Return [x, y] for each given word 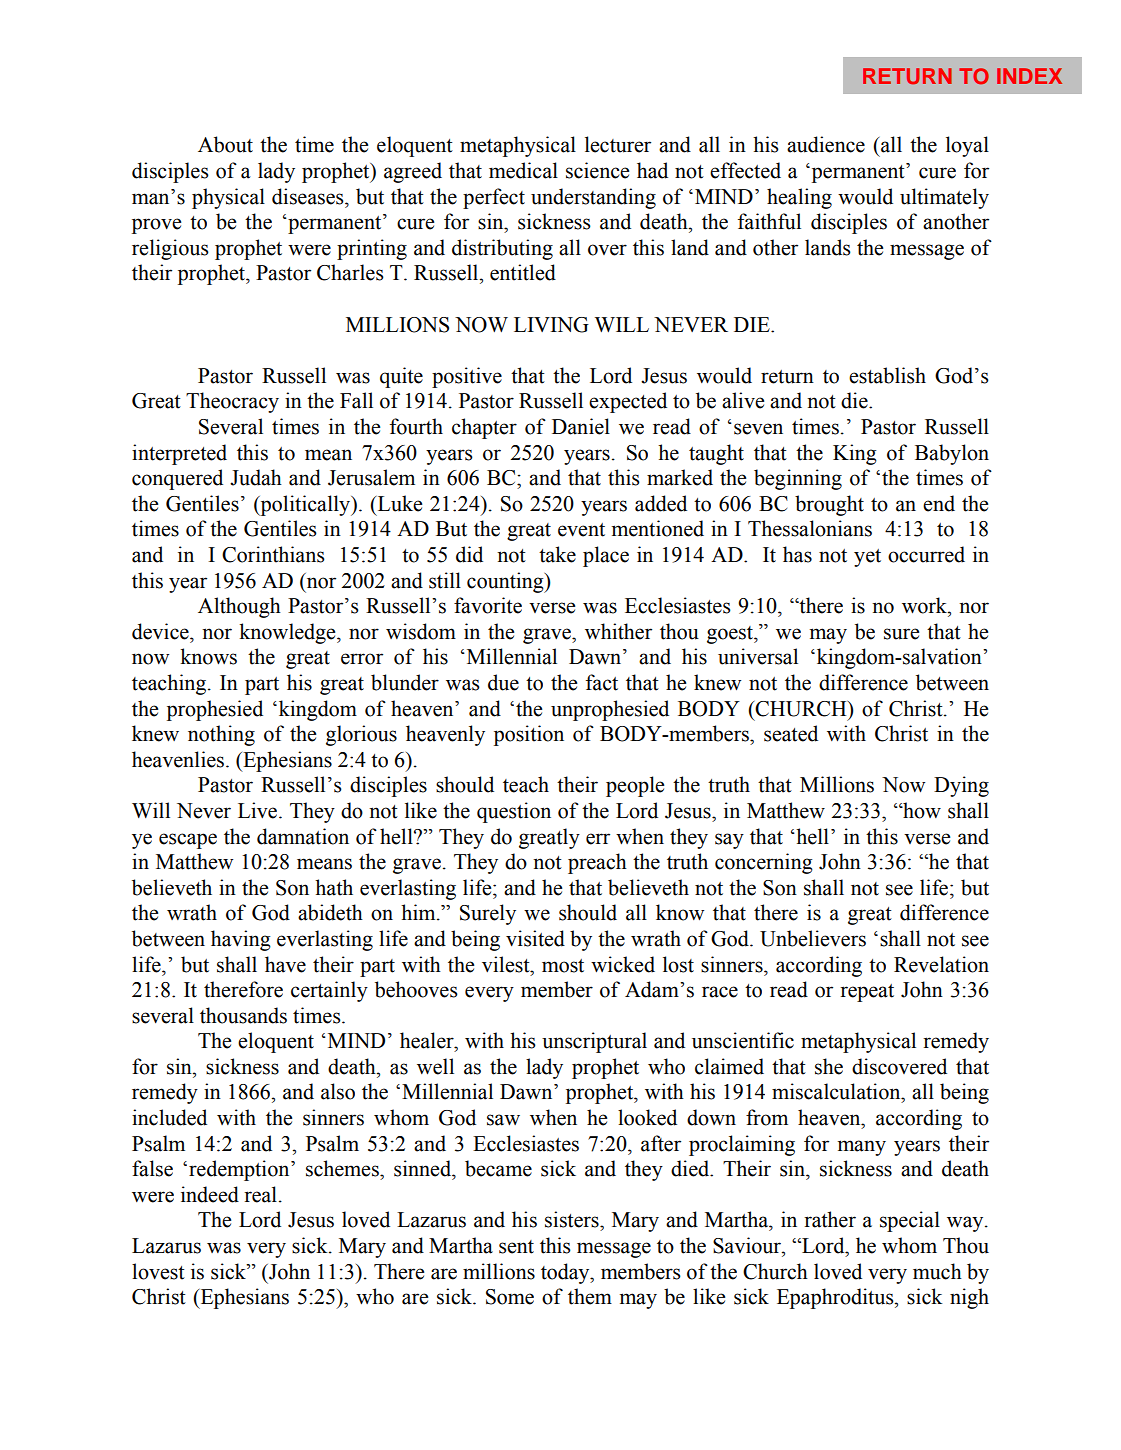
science [597, 170]
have [285, 964]
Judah [256, 477]
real [260, 1194]
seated [791, 733]
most [563, 966]
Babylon [952, 454]
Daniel [581, 426]
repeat [867, 993]
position [529, 735]
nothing [221, 735]
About [225, 144]
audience [826, 144]
